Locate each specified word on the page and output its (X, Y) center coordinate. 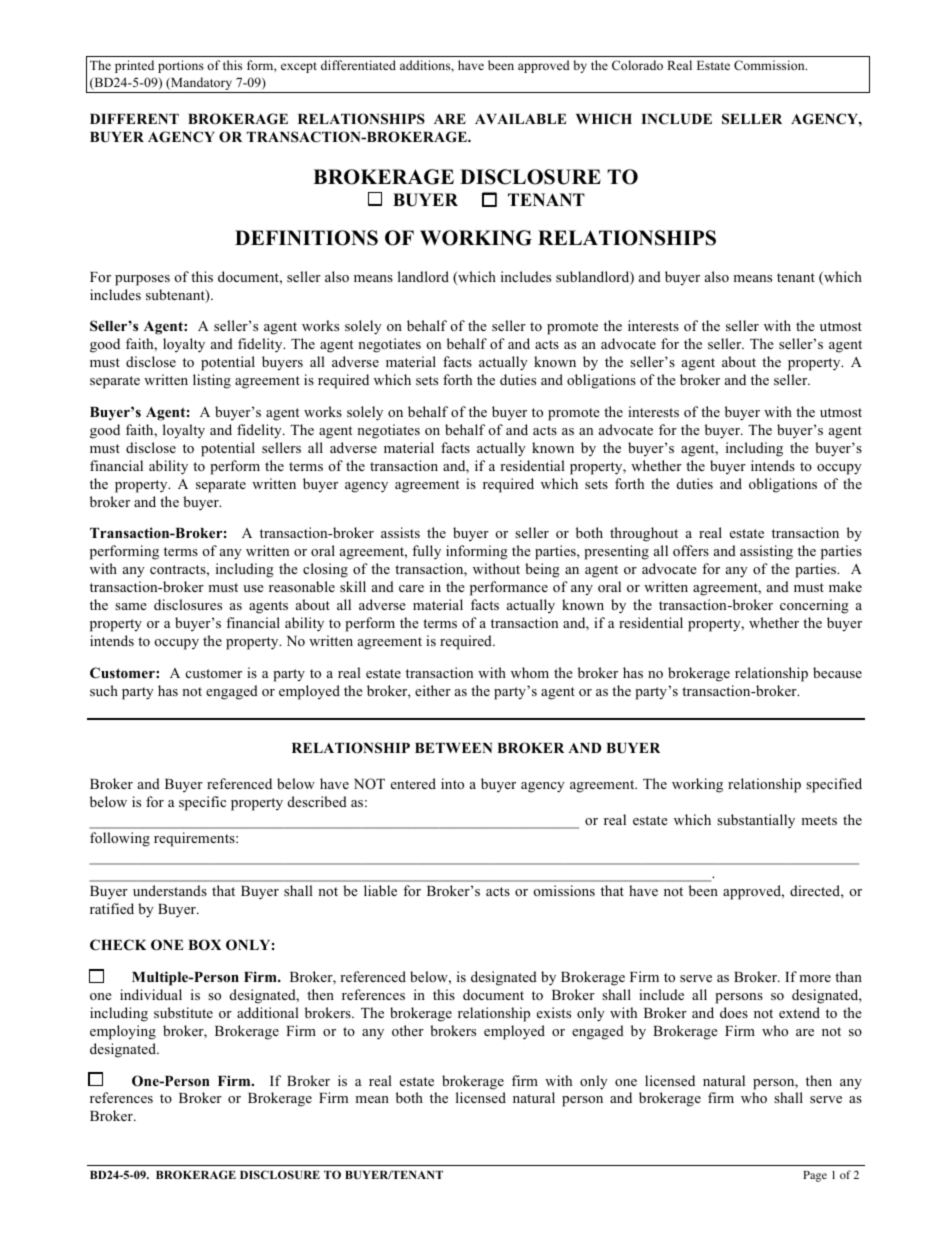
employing (123, 1032)
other (408, 1030)
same (131, 606)
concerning (814, 606)
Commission (770, 65)
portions (181, 66)
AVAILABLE (520, 119)
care (411, 588)
